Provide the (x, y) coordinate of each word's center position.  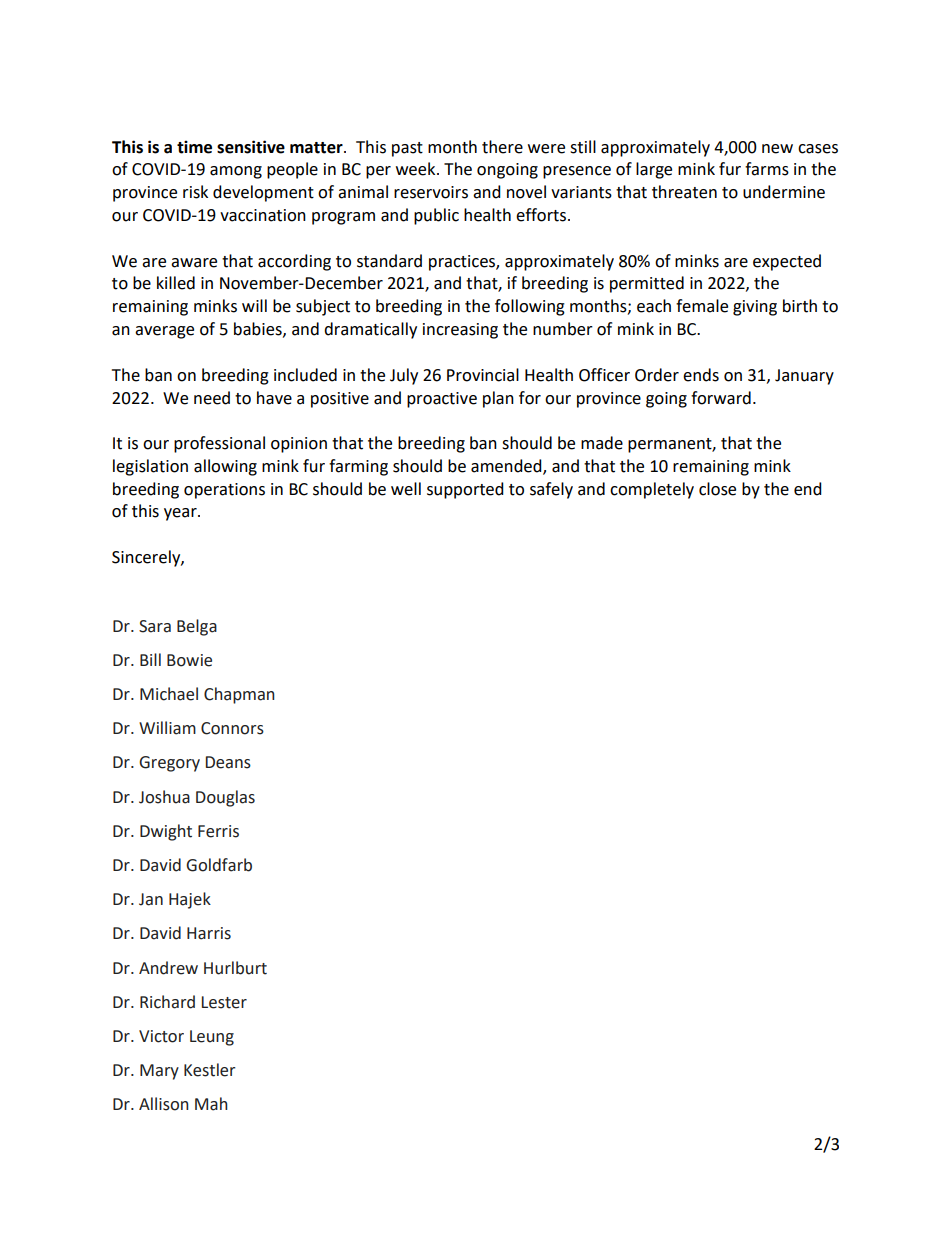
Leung (212, 1038)
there (502, 147)
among (236, 172)
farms (767, 169)
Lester (224, 1002)
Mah (211, 1104)
